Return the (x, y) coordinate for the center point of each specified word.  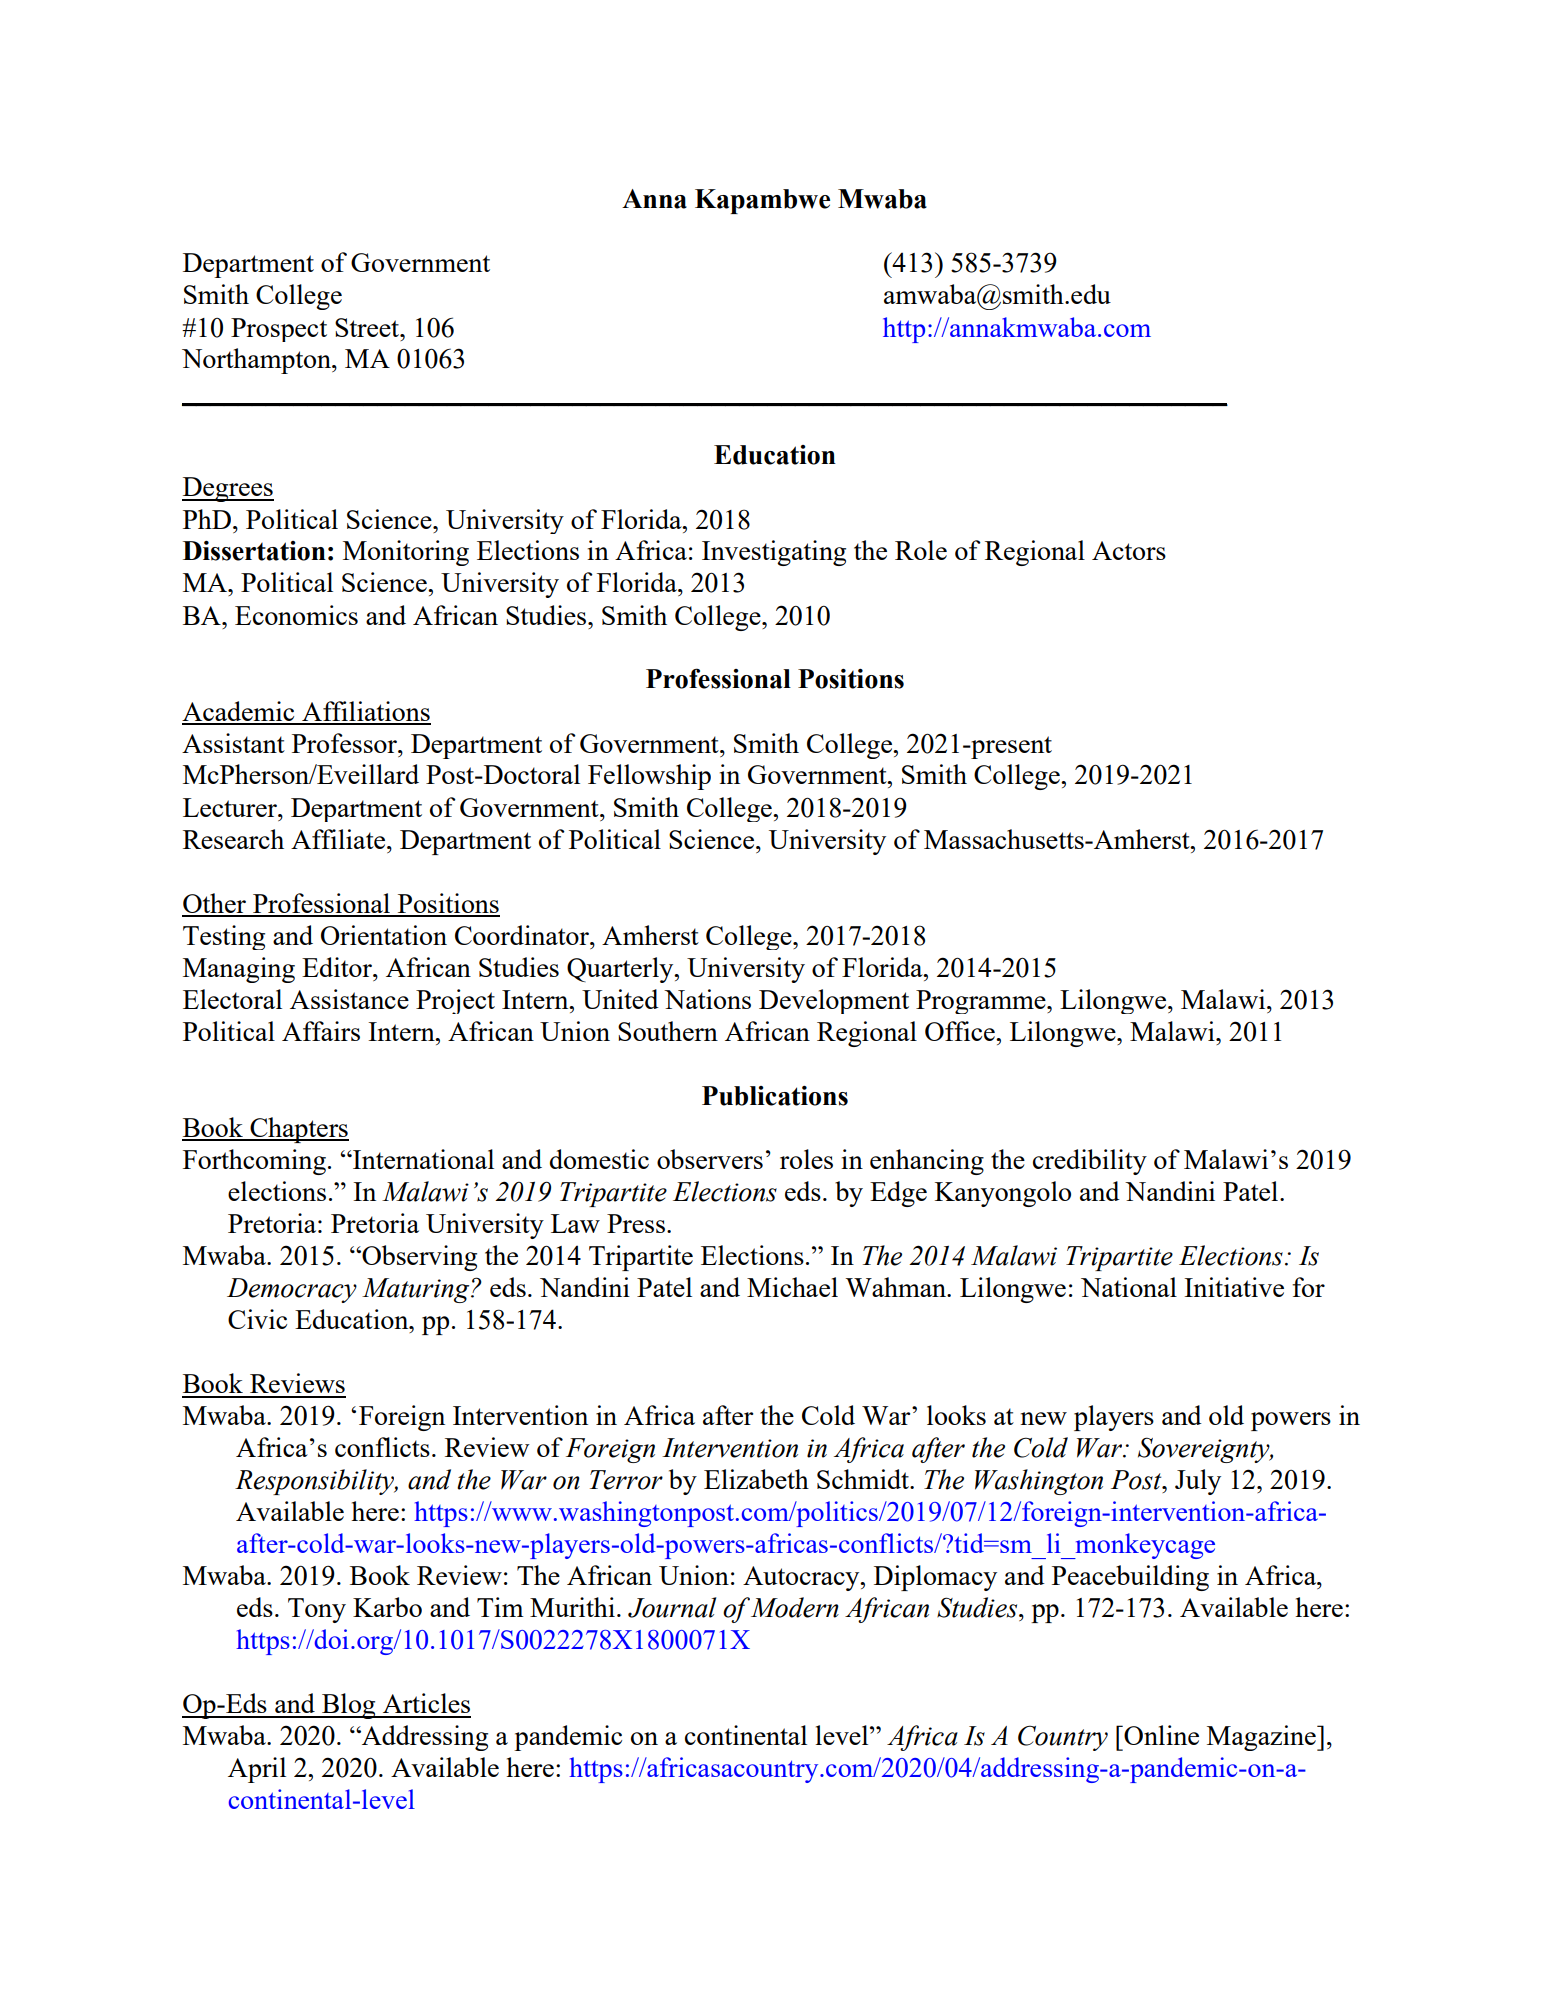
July (1198, 1482)
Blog (349, 1706)
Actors (1129, 550)
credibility (1090, 1162)
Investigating (774, 553)
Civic (257, 1319)
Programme (982, 1002)
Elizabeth (756, 1479)
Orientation (384, 935)
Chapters (298, 1130)
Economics (296, 615)
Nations (707, 999)
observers (710, 1159)
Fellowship (649, 777)
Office (961, 1031)
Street (368, 327)
